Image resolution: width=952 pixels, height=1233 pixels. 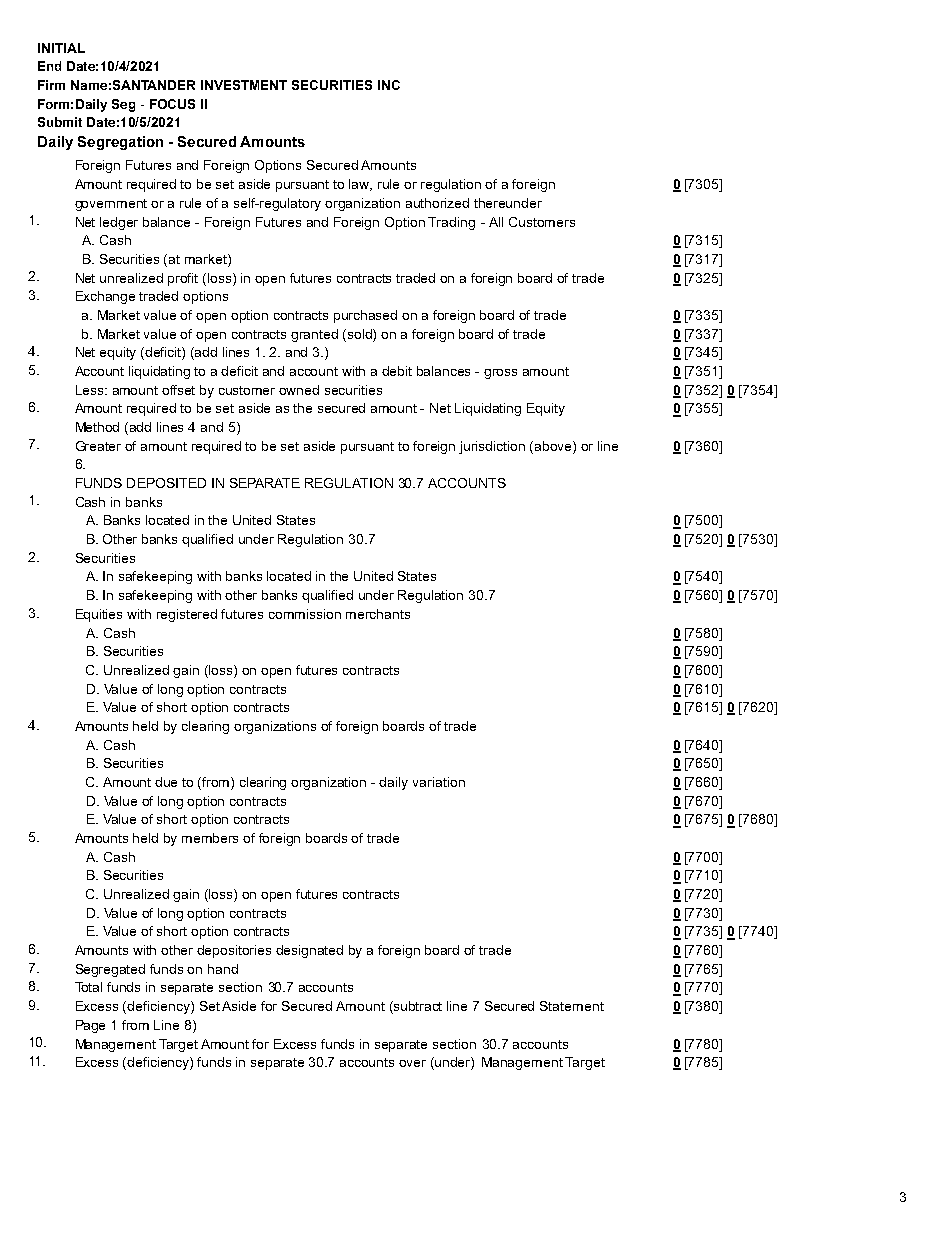 I want to click on Statement, so click(x=572, y=1006).
